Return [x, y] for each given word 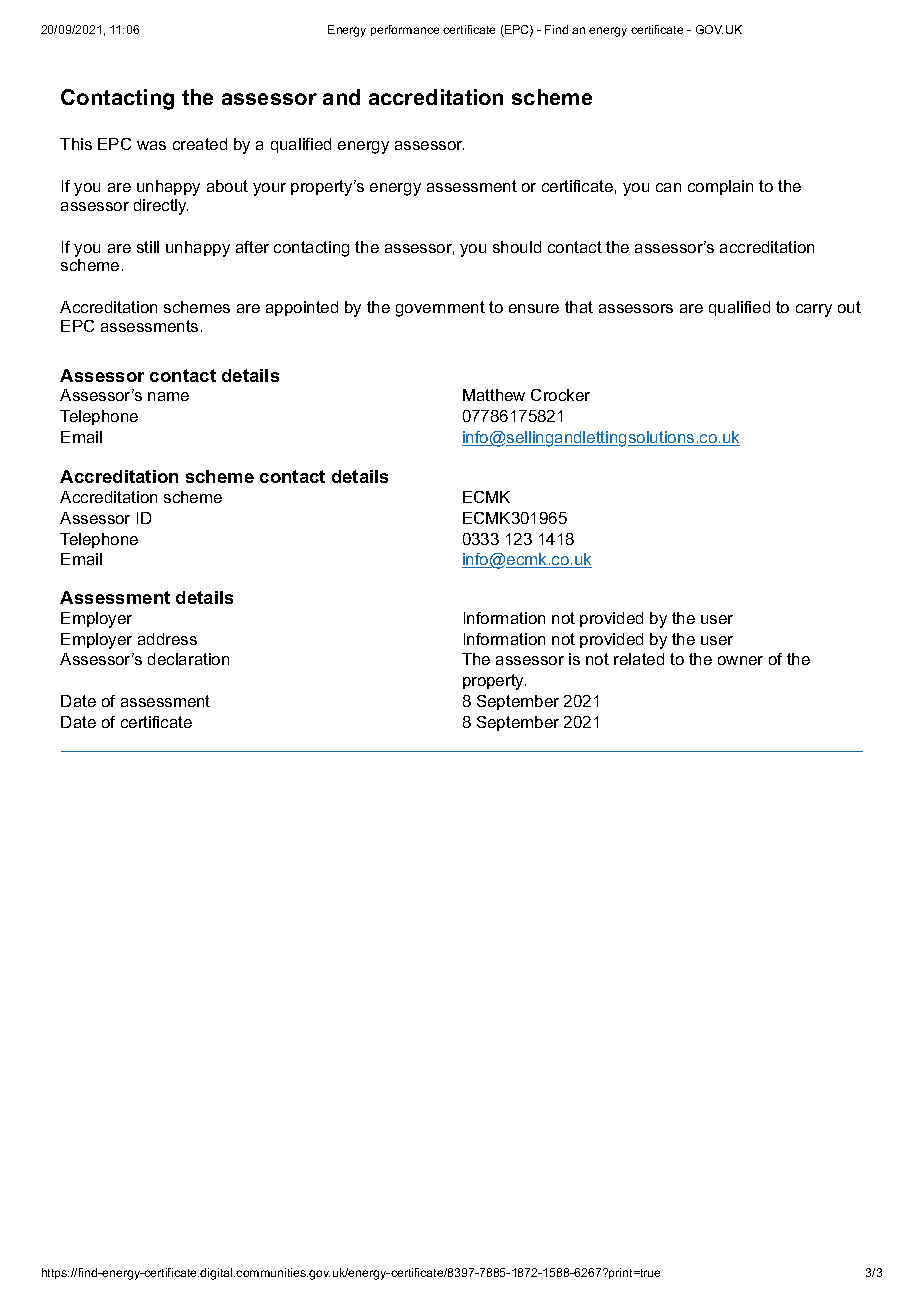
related [639, 659]
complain [720, 187]
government [440, 309]
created [200, 144]
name [168, 396]
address [167, 639]
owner [740, 660]
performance [405, 30]
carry [814, 310]
